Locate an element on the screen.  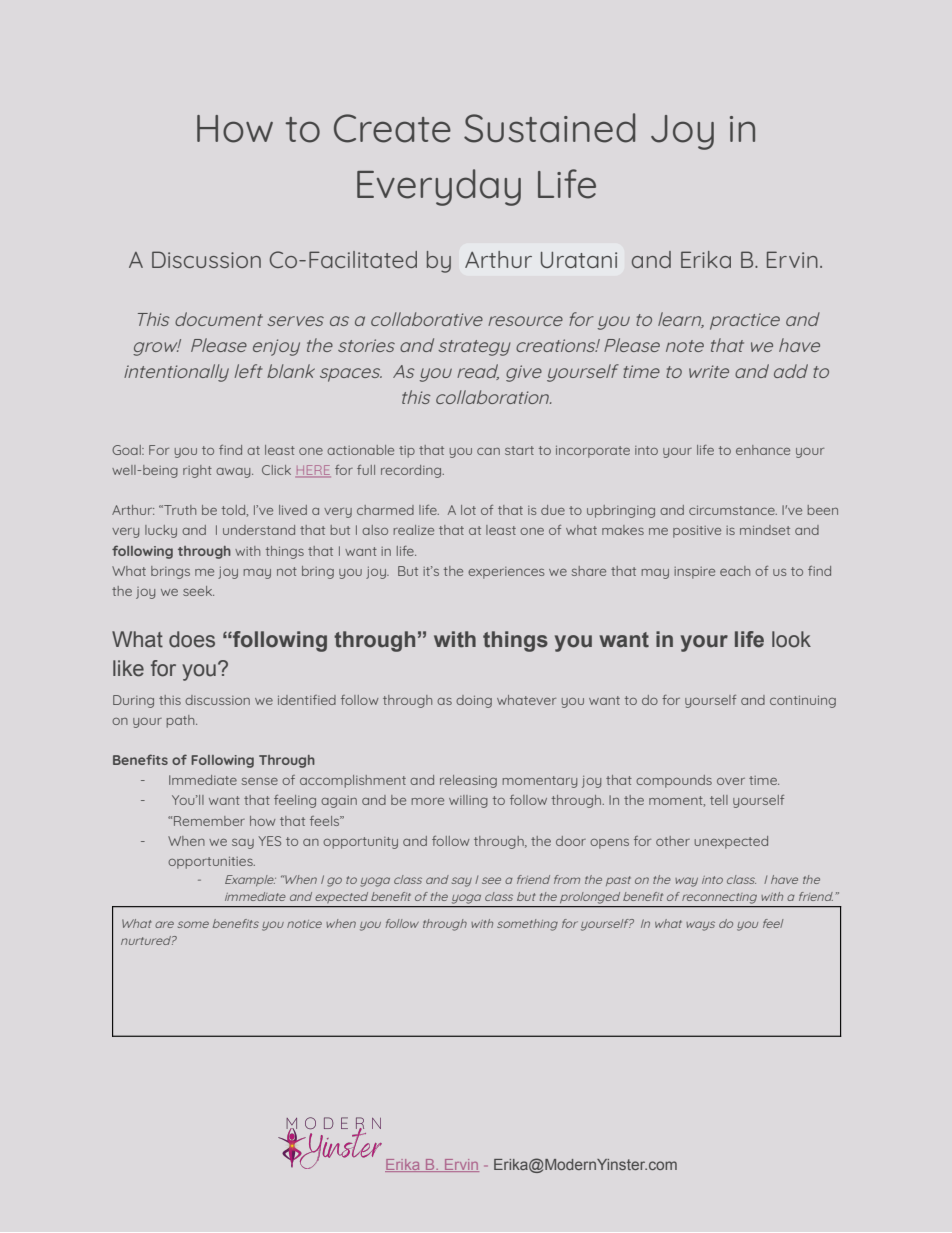
lot is located at coordinates (468, 510).
